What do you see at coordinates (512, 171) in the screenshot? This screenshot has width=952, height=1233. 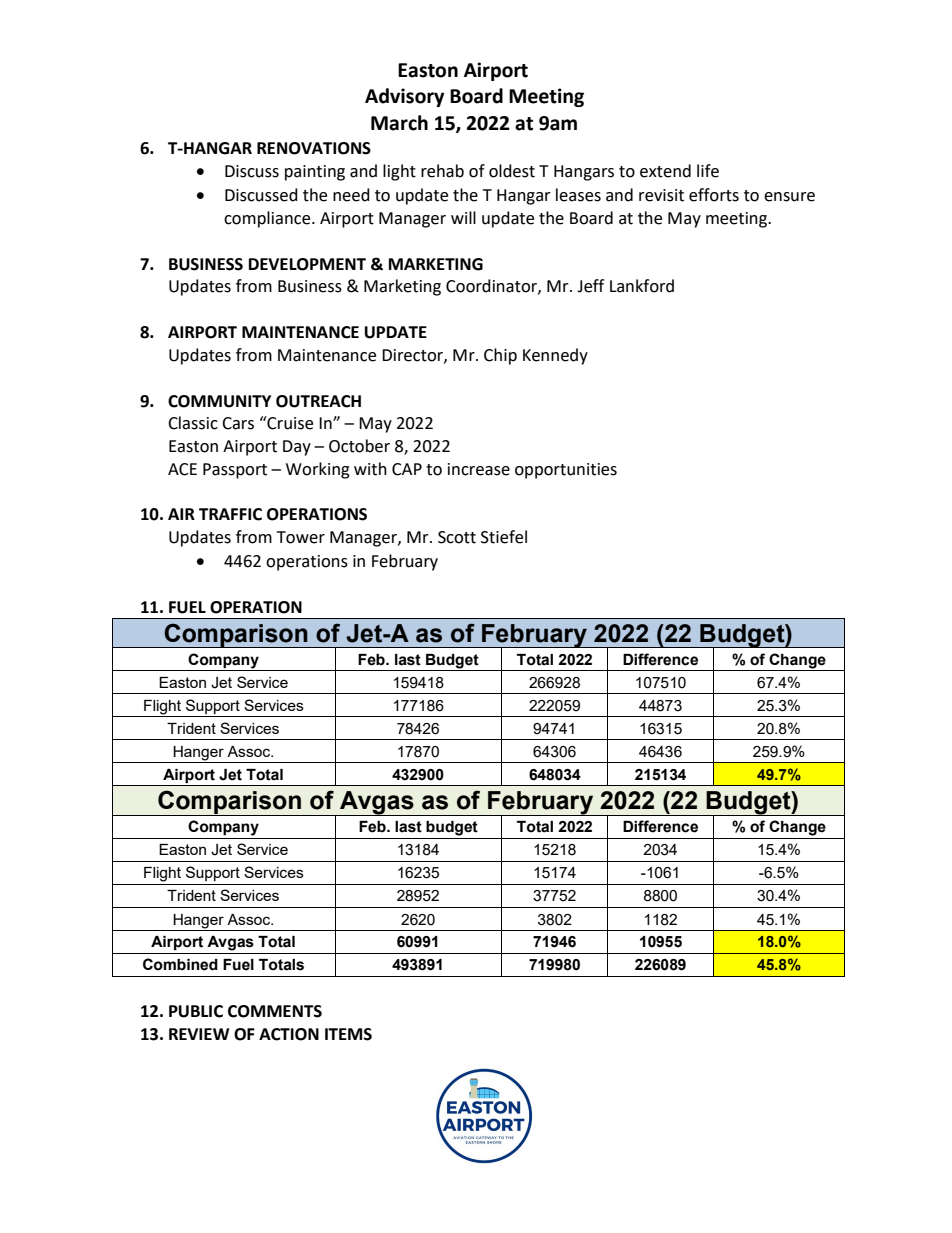 I see `oldest` at bounding box center [512, 171].
